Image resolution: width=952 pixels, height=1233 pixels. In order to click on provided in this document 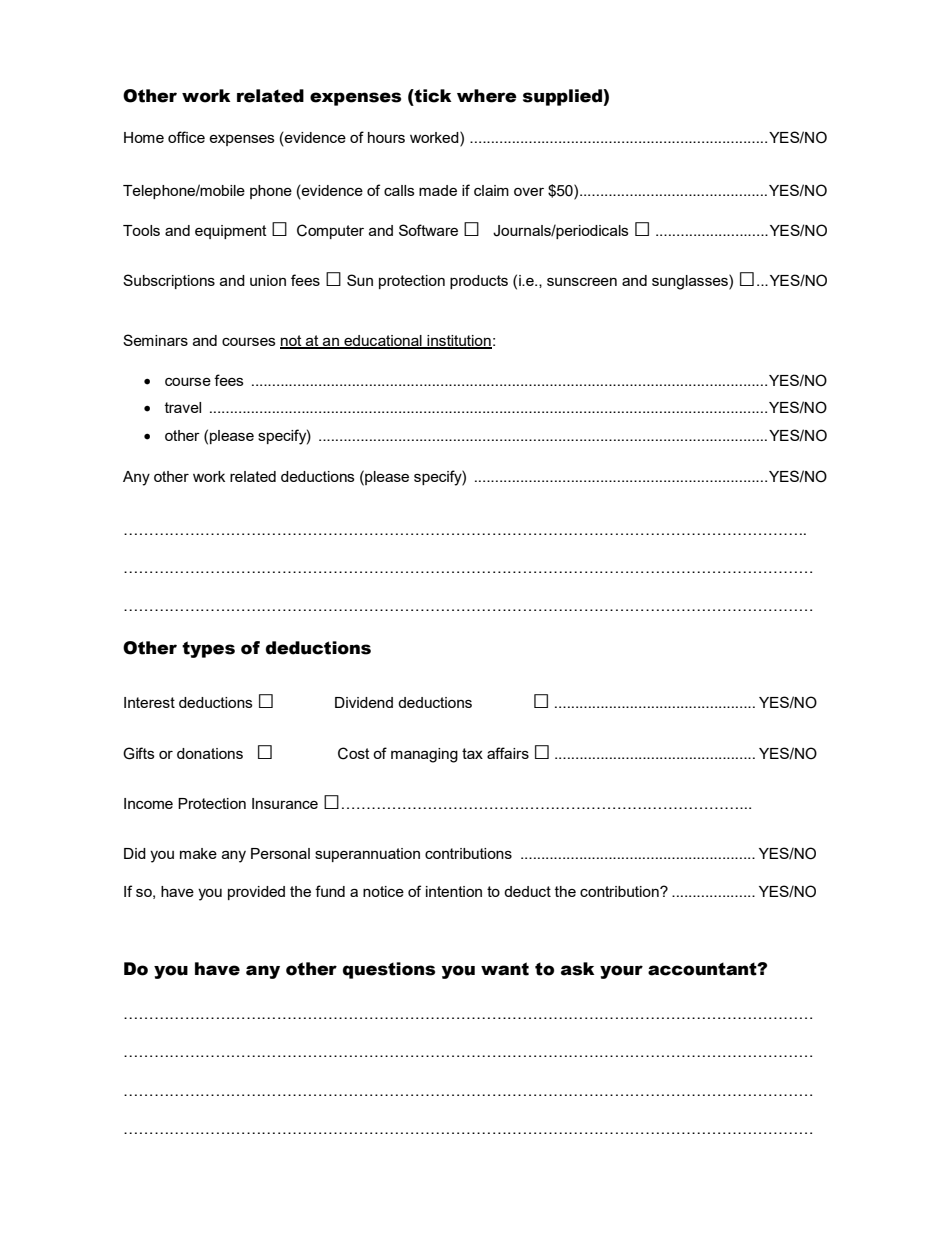, I will do `click(256, 893)`.
